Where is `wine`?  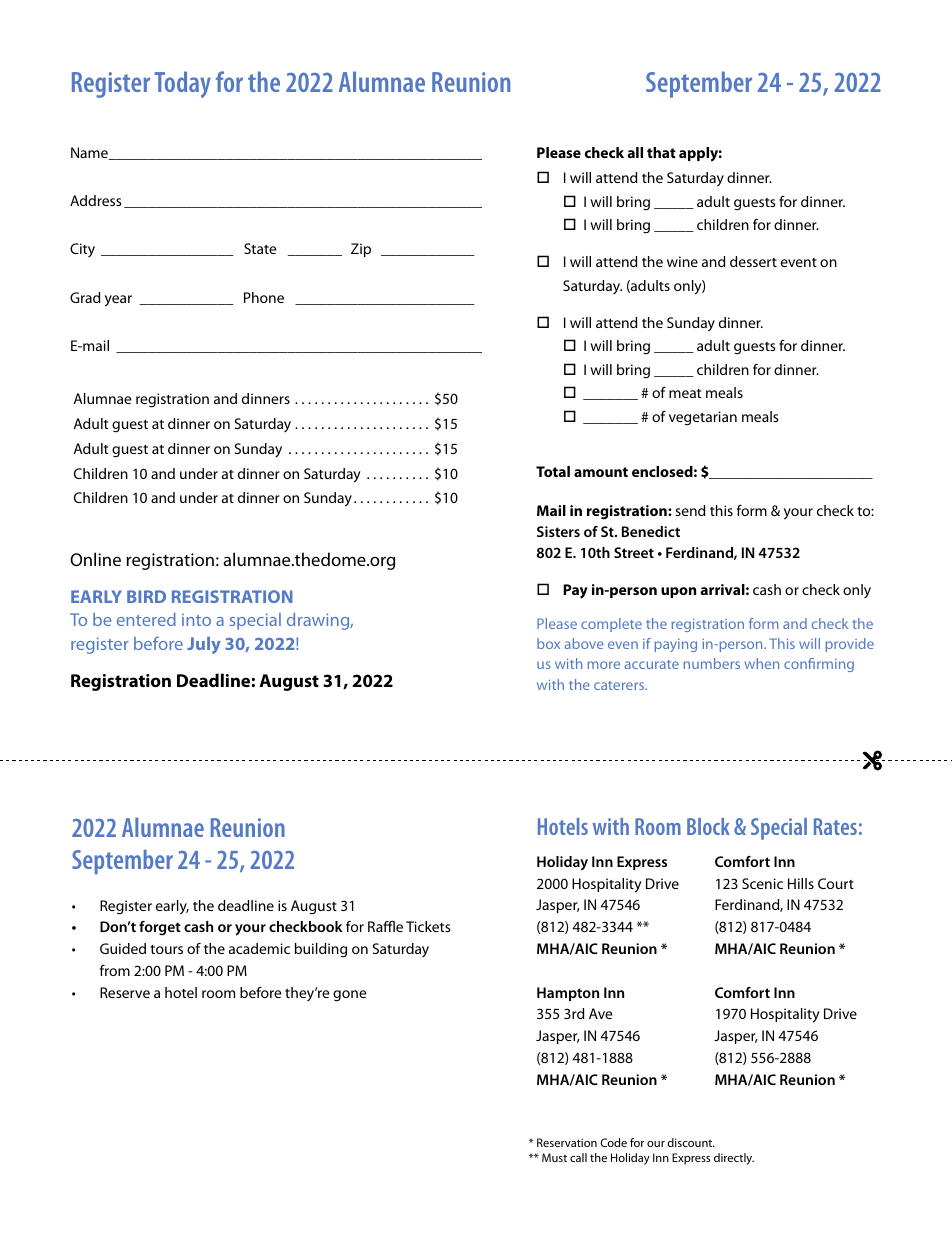 wine is located at coordinates (682, 261).
